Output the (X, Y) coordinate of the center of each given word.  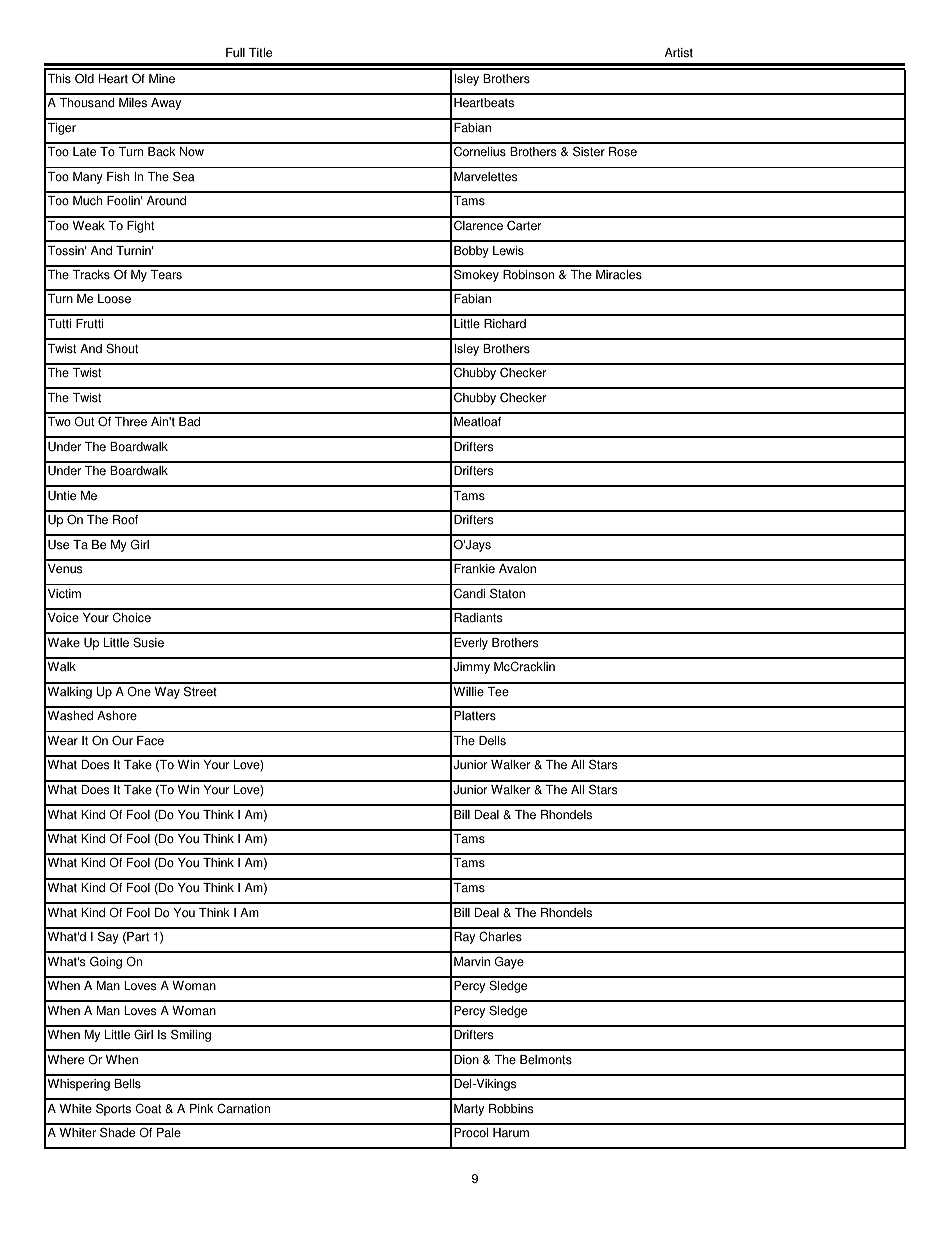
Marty (469, 1110)
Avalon (517, 569)
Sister (589, 151)
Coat (148, 1108)
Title (260, 53)
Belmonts (546, 1060)
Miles (133, 103)
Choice (132, 617)
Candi (469, 593)
